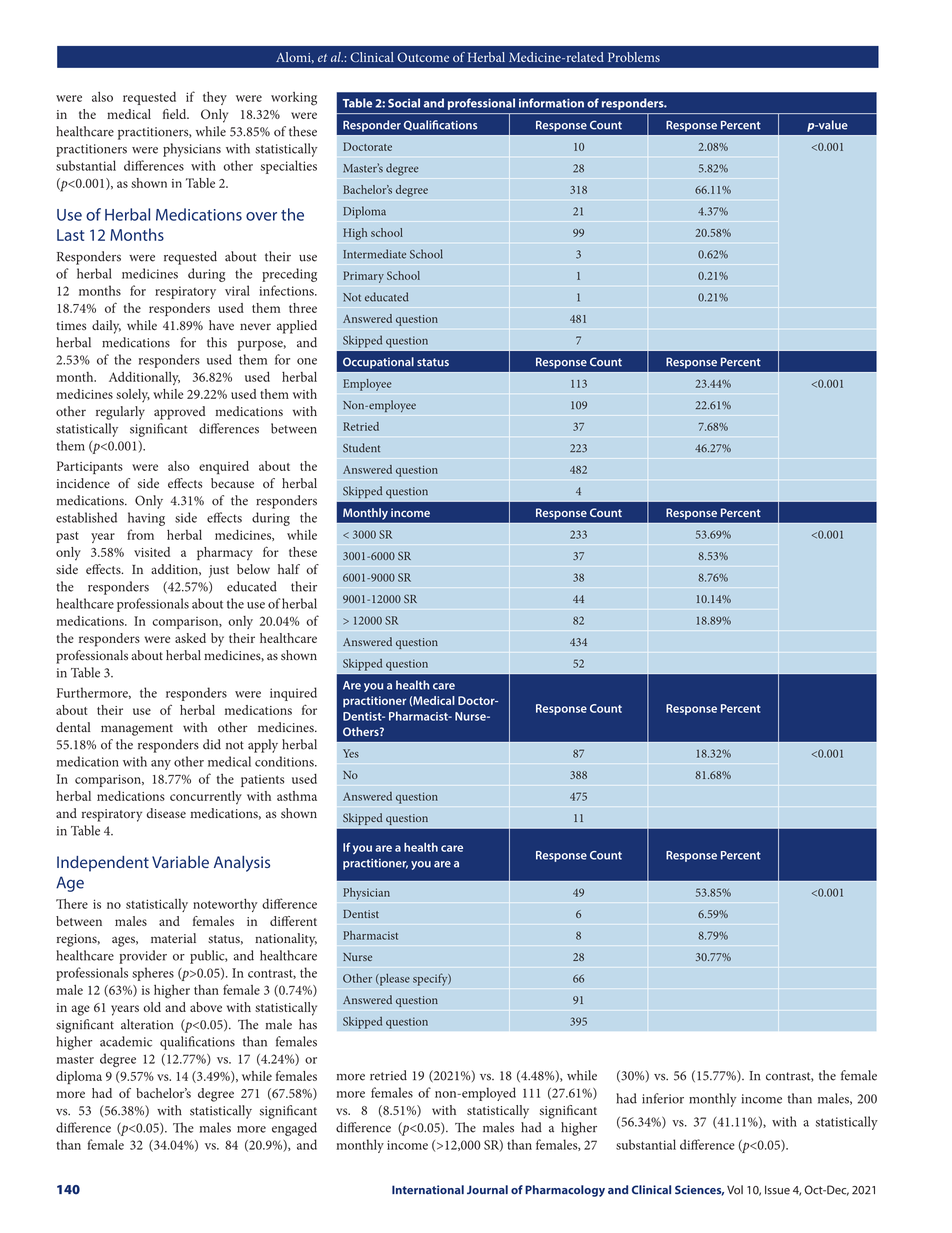  I want to click on Social, so click(404, 103).
